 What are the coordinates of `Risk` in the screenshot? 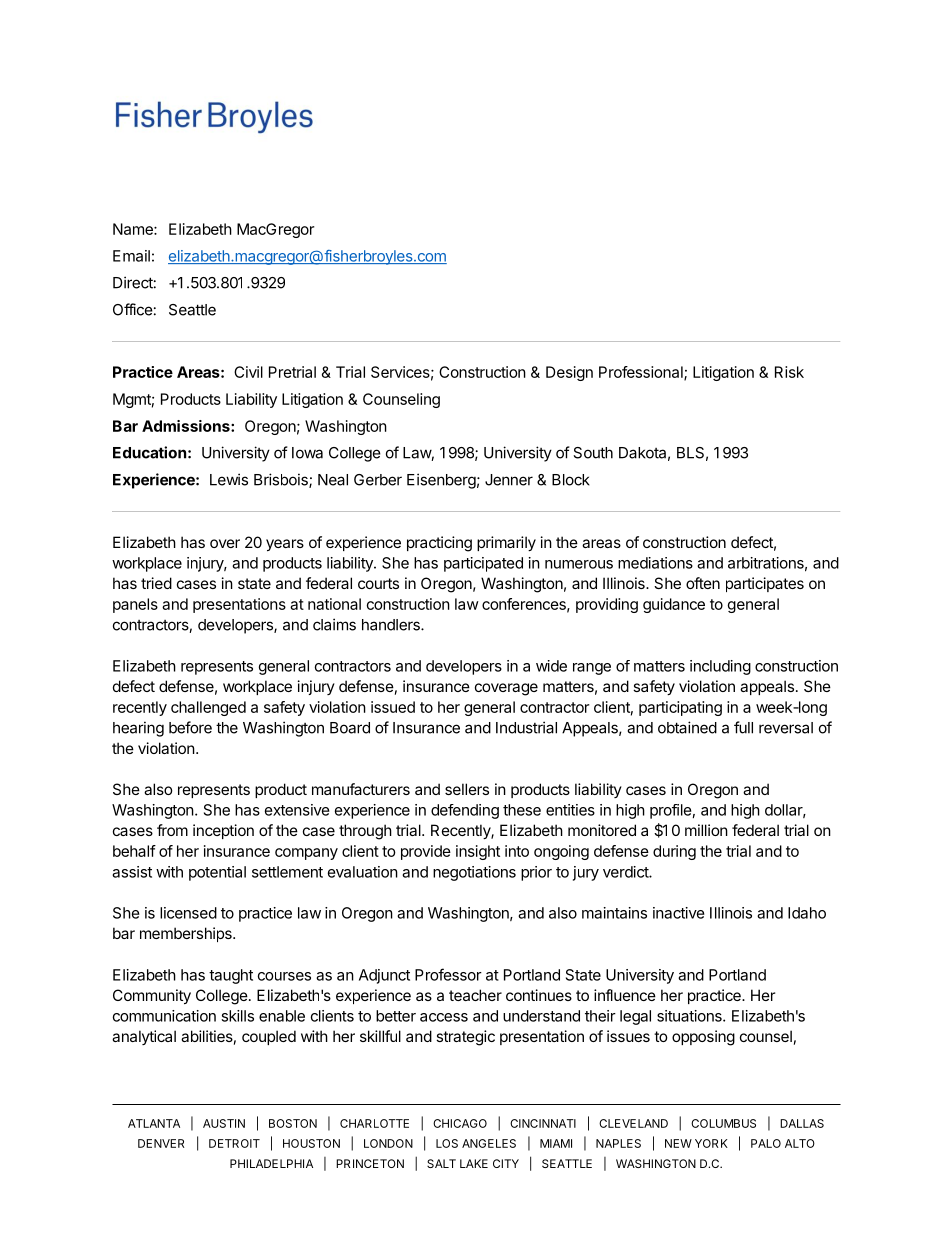 It's located at (789, 372).
